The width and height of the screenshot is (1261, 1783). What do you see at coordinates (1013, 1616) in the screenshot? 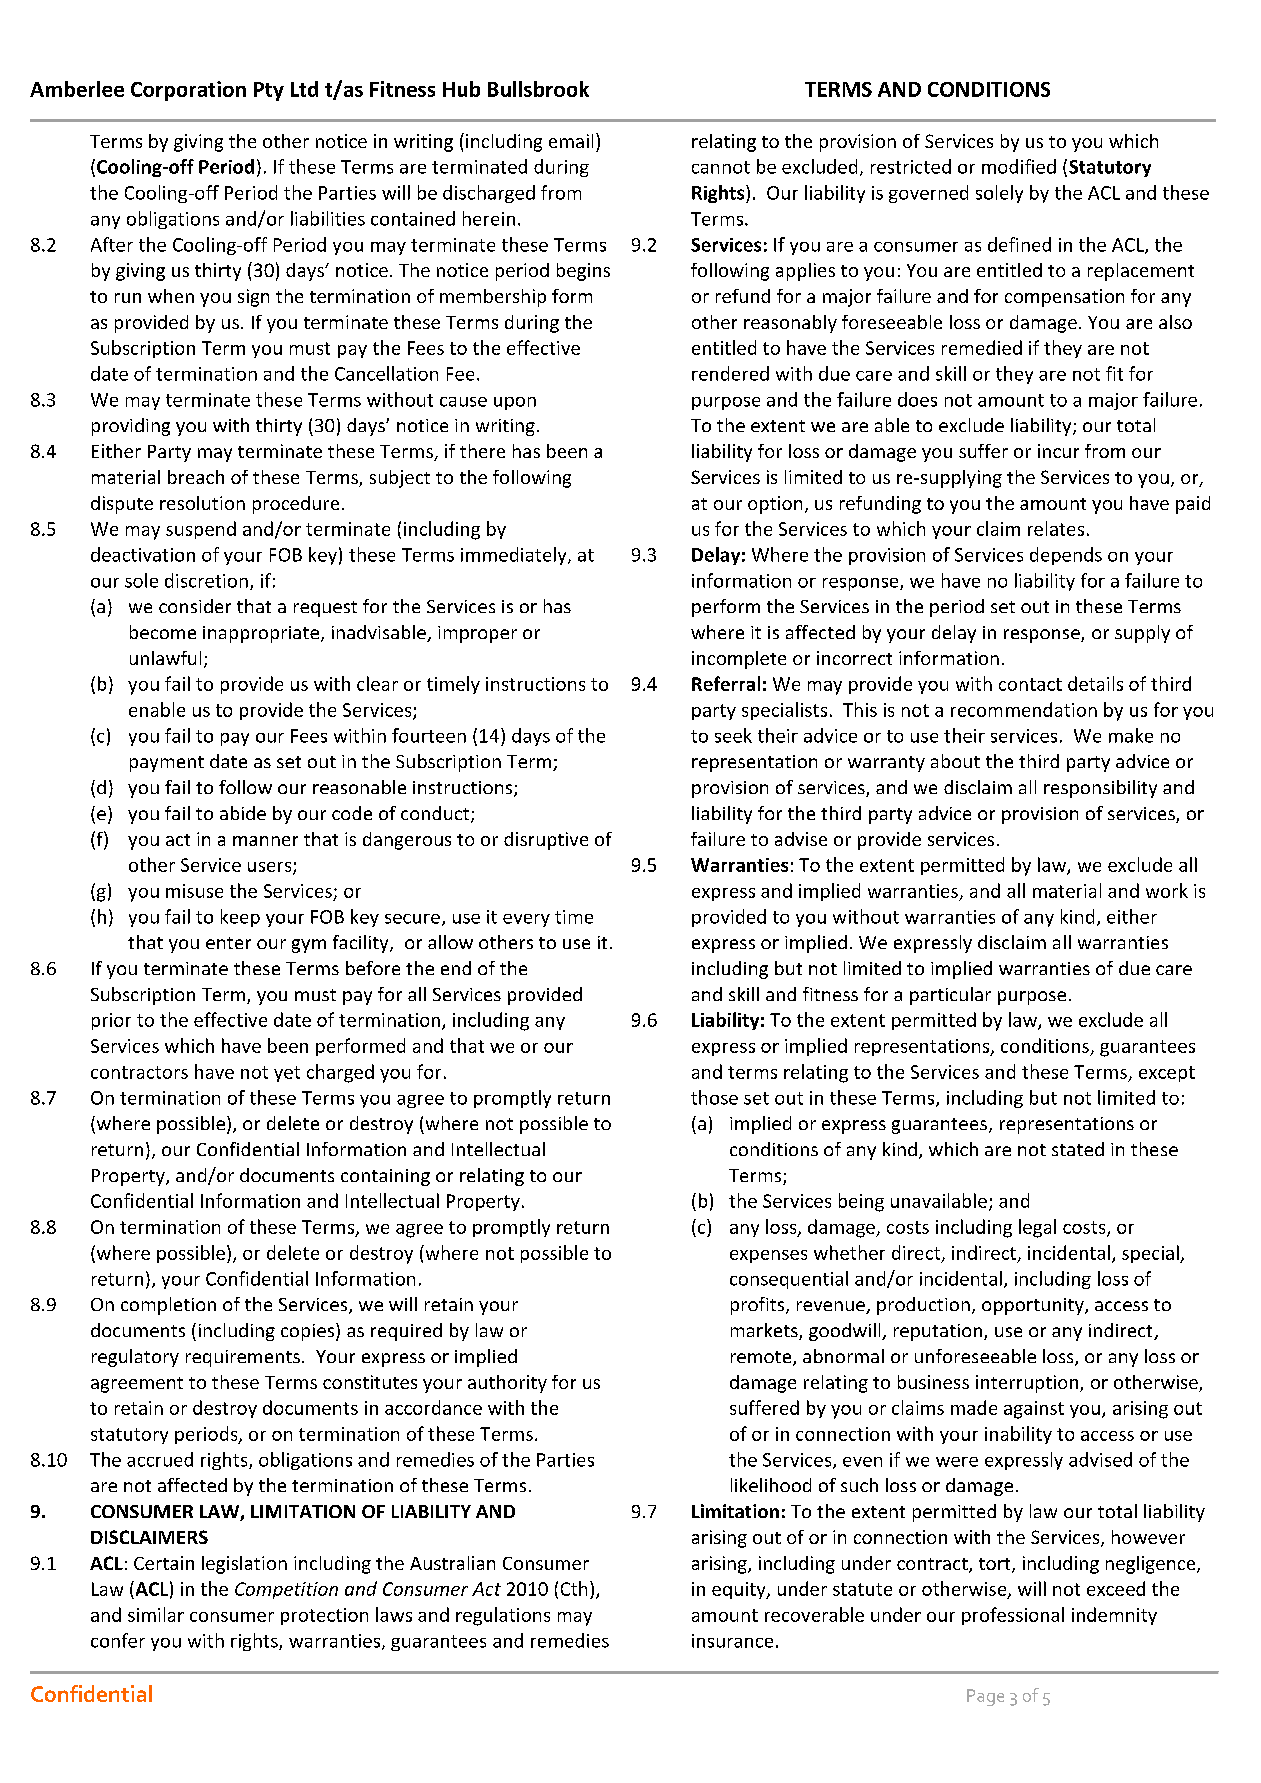
I see `professional` at bounding box center [1013, 1616].
